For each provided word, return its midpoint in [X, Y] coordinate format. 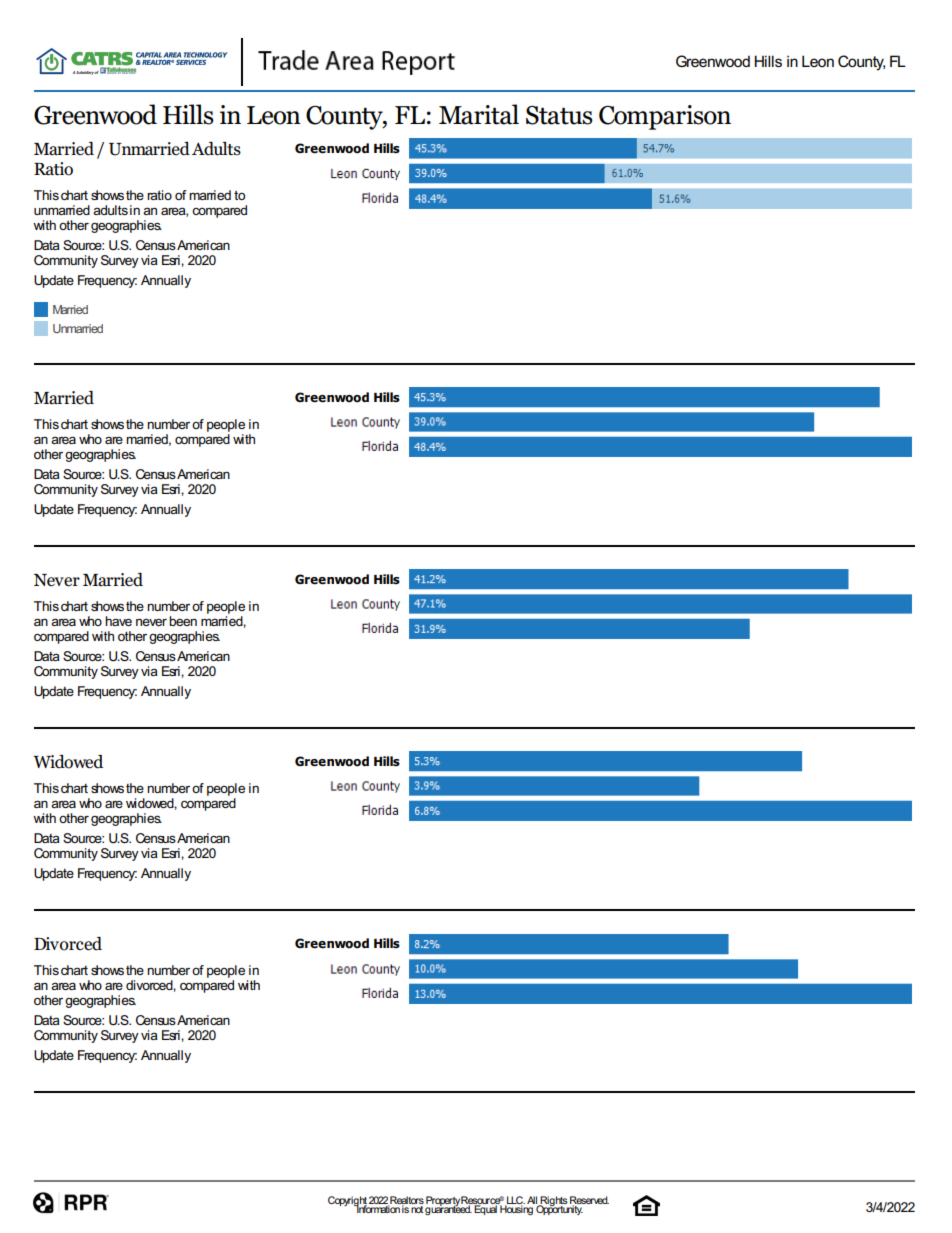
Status [559, 115]
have [118, 621]
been [183, 621]
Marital [479, 114]
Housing [516, 1209]
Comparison [665, 117]
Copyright [348, 1202]
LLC [515, 1201]
